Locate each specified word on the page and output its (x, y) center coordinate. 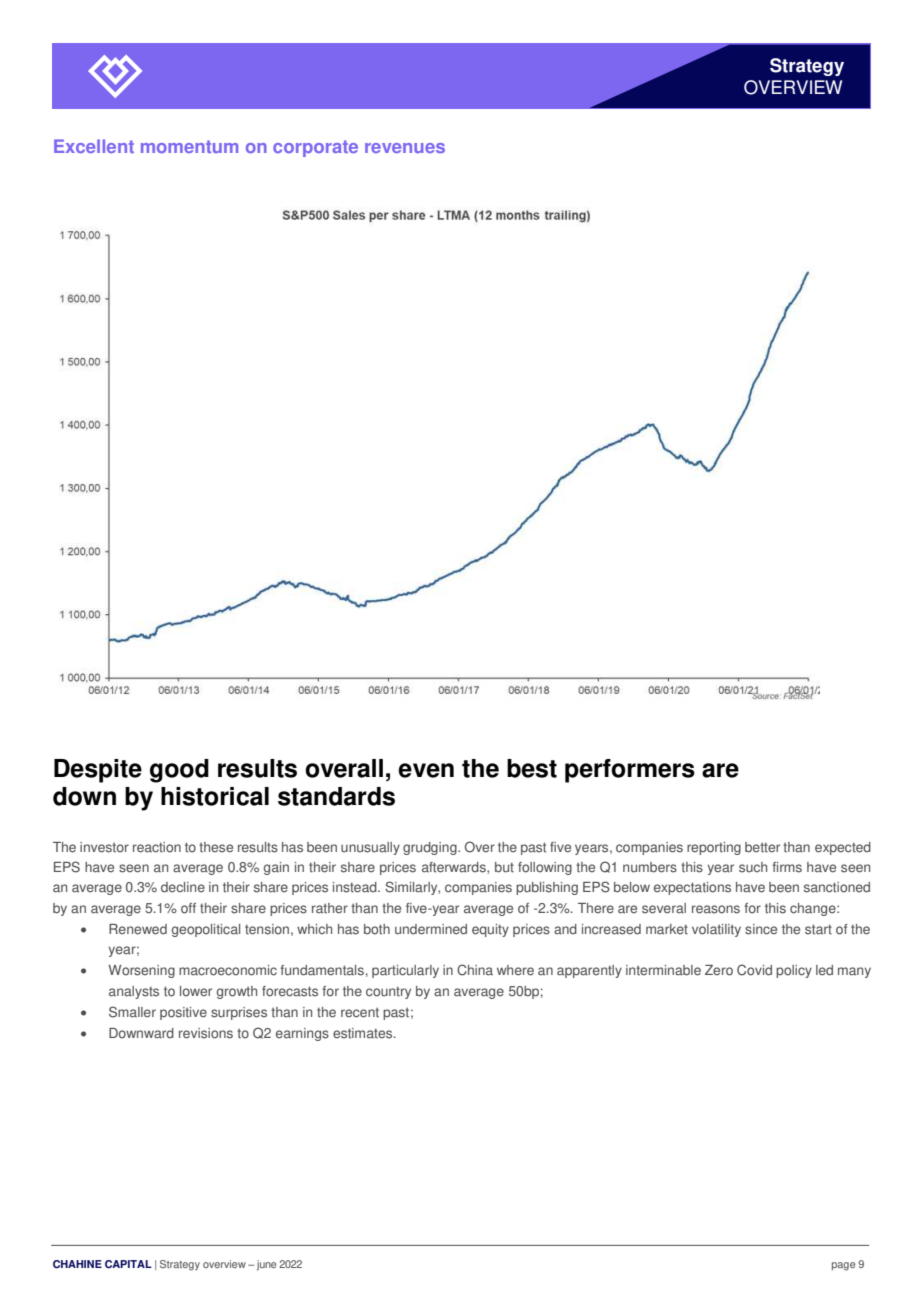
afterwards (455, 868)
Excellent (94, 146)
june (266, 1265)
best (532, 768)
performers (630, 771)
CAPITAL (128, 1264)
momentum (189, 146)
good (179, 771)
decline (183, 887)
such (753, 867)
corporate (315, 148)
